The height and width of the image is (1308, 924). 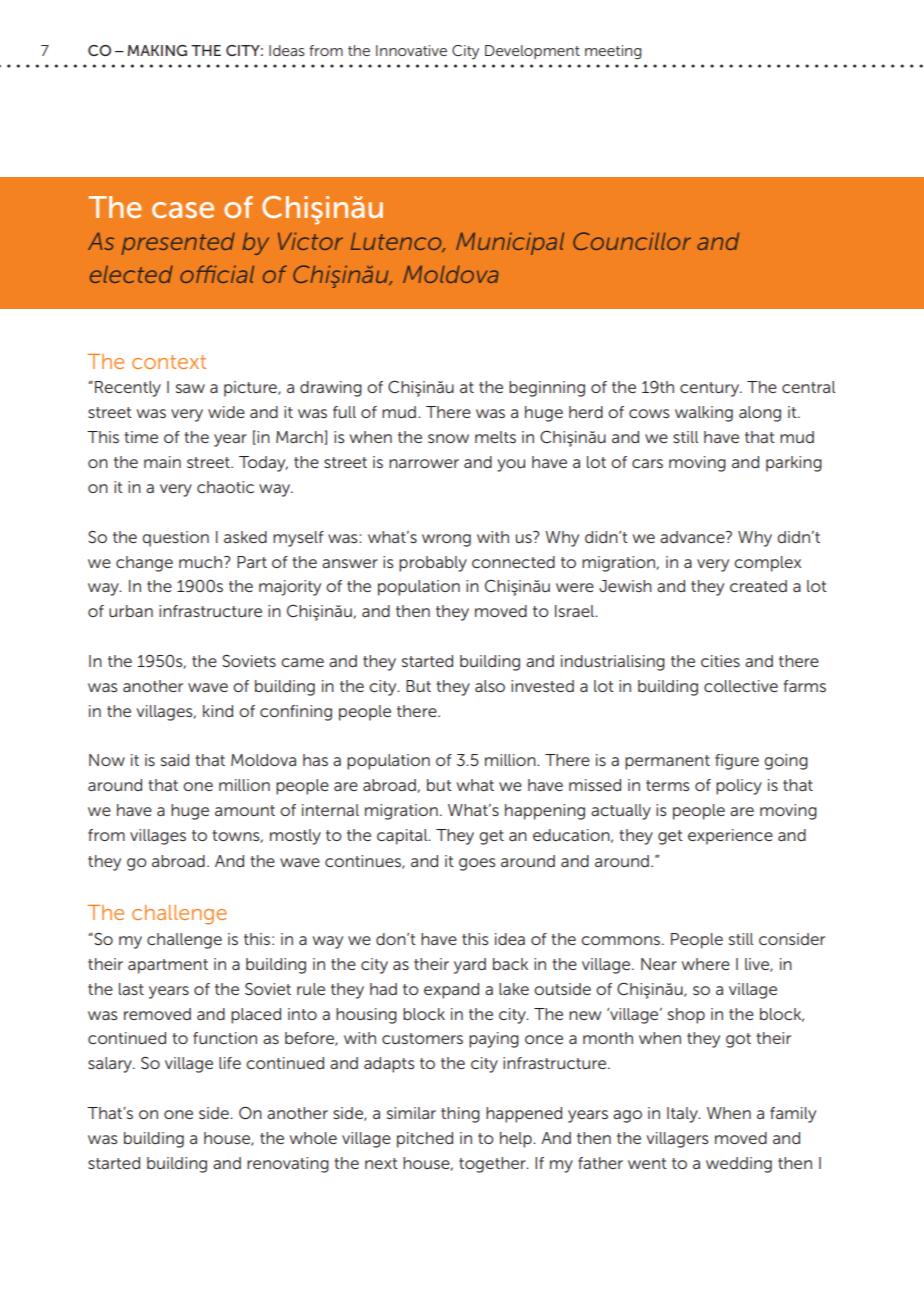 I want to click on probably, so click(x=433, y=564).
